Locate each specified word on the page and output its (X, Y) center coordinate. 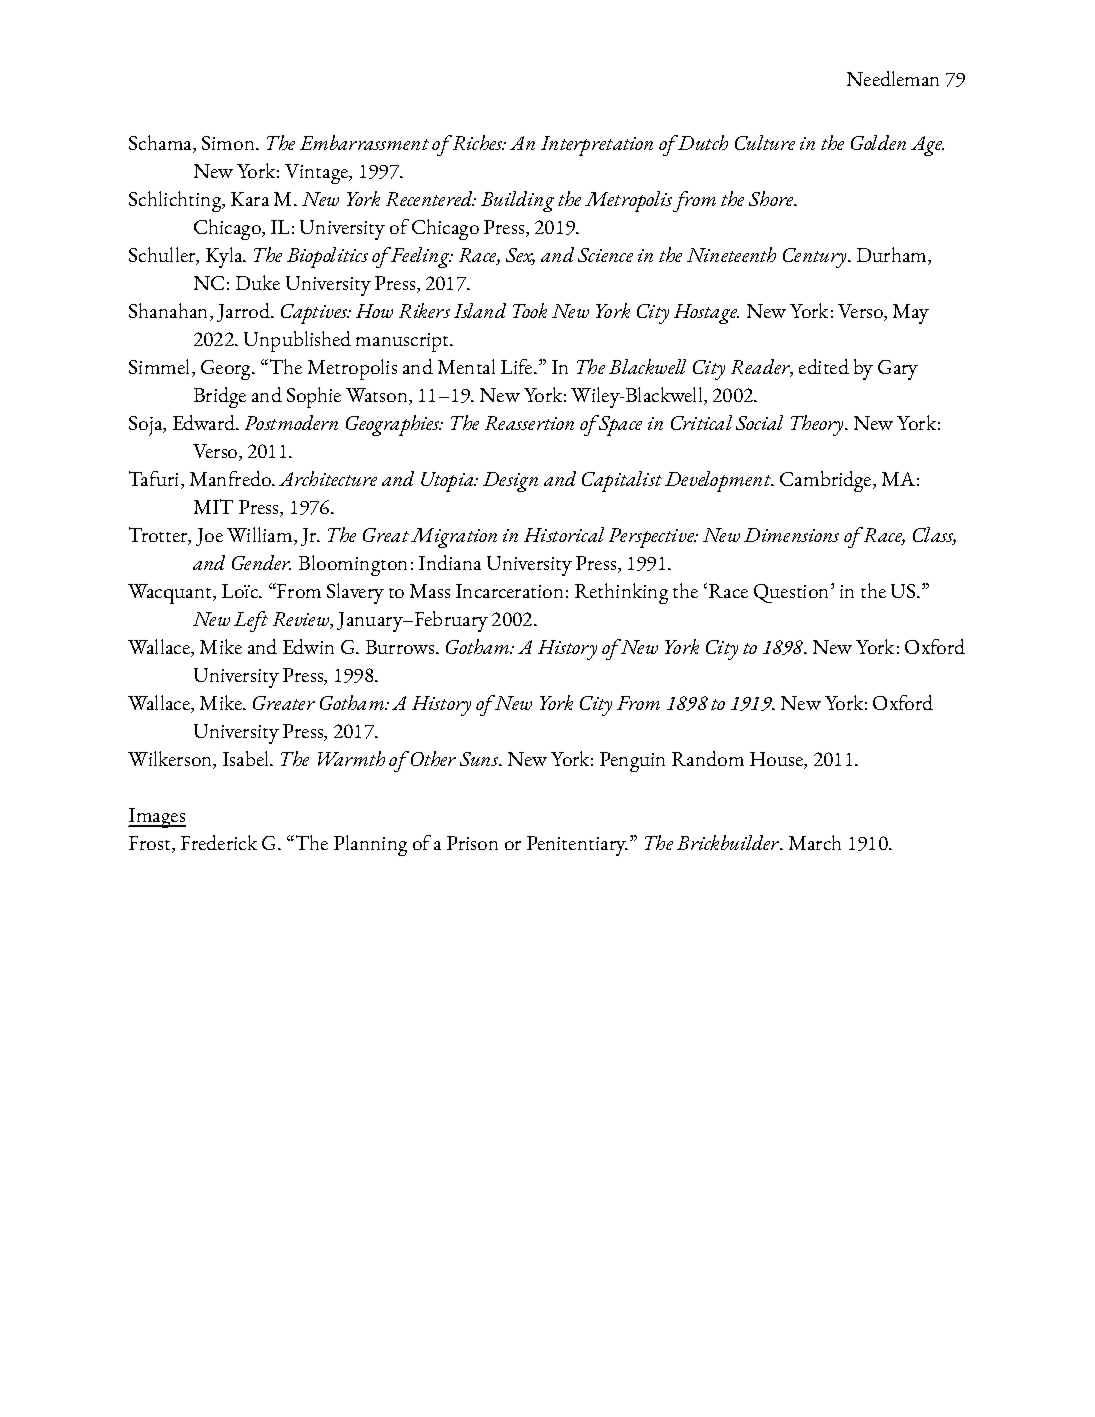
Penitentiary (577, 846)
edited (824, 366)
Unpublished (297, 341)
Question (793, 593)
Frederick (219, 842)
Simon (230, 143)
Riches (479, 142)
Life (518, 366)
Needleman (893, 78)
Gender (261, 562)
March (815, 842)
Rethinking (621, 593)
